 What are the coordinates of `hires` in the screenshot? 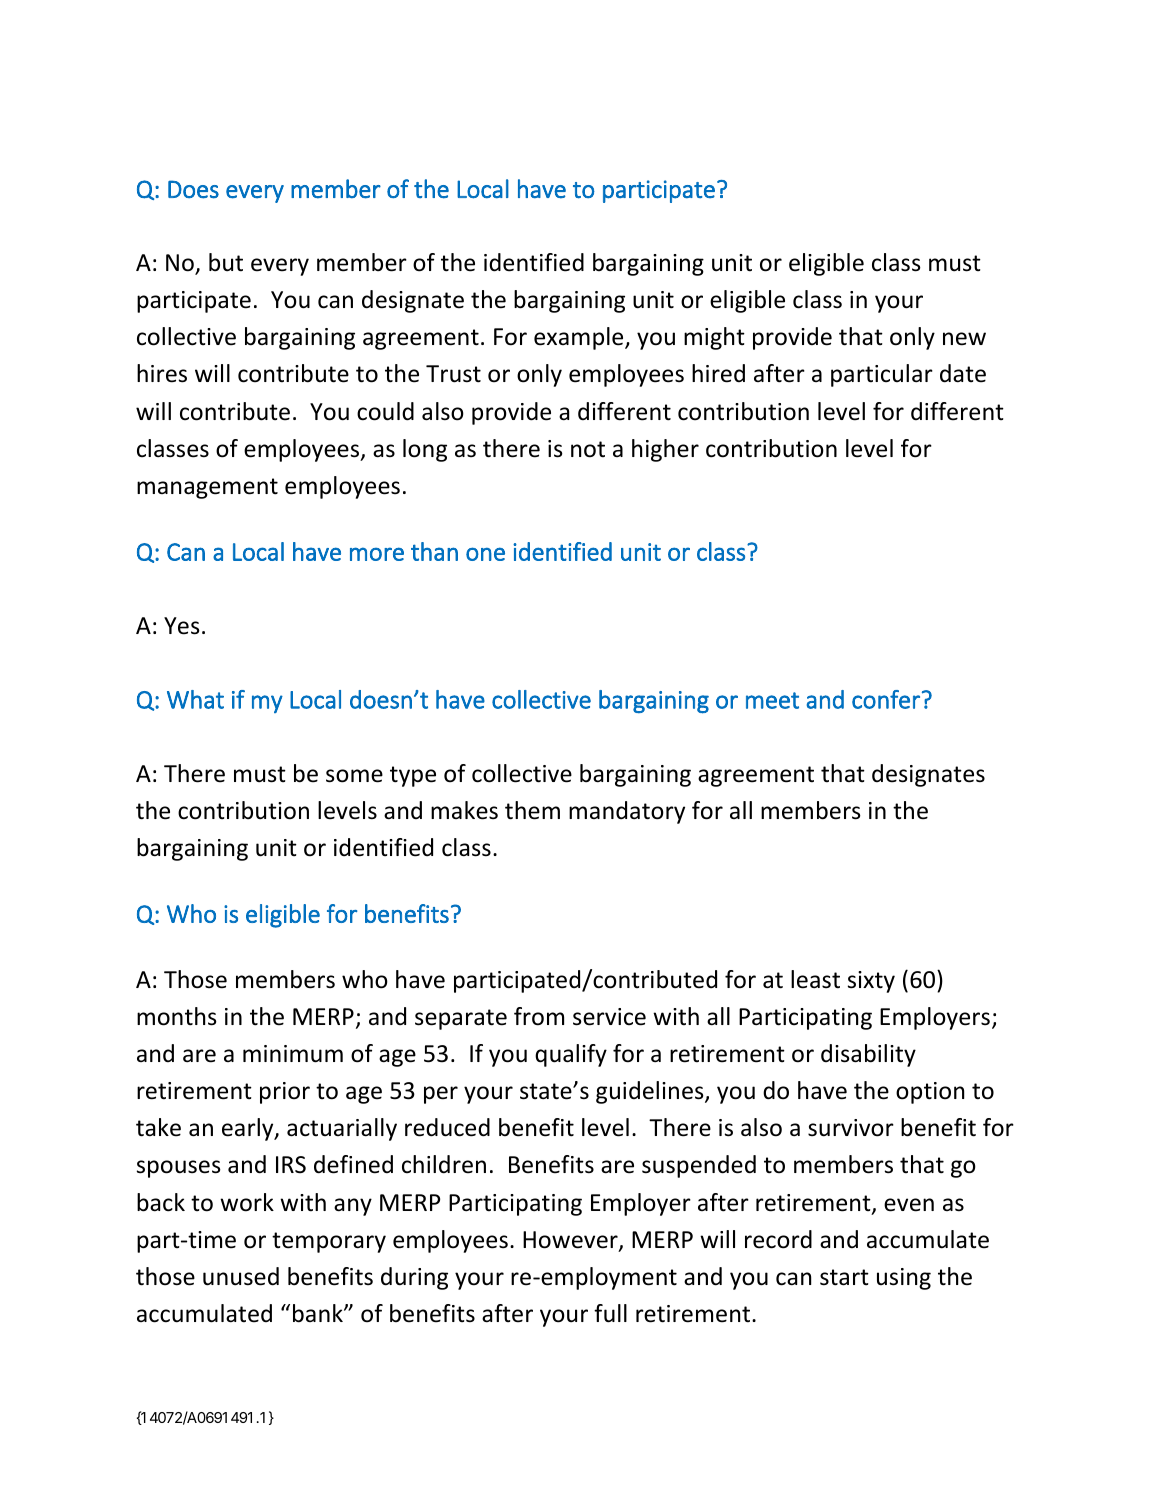 It's located at (162, 373).
